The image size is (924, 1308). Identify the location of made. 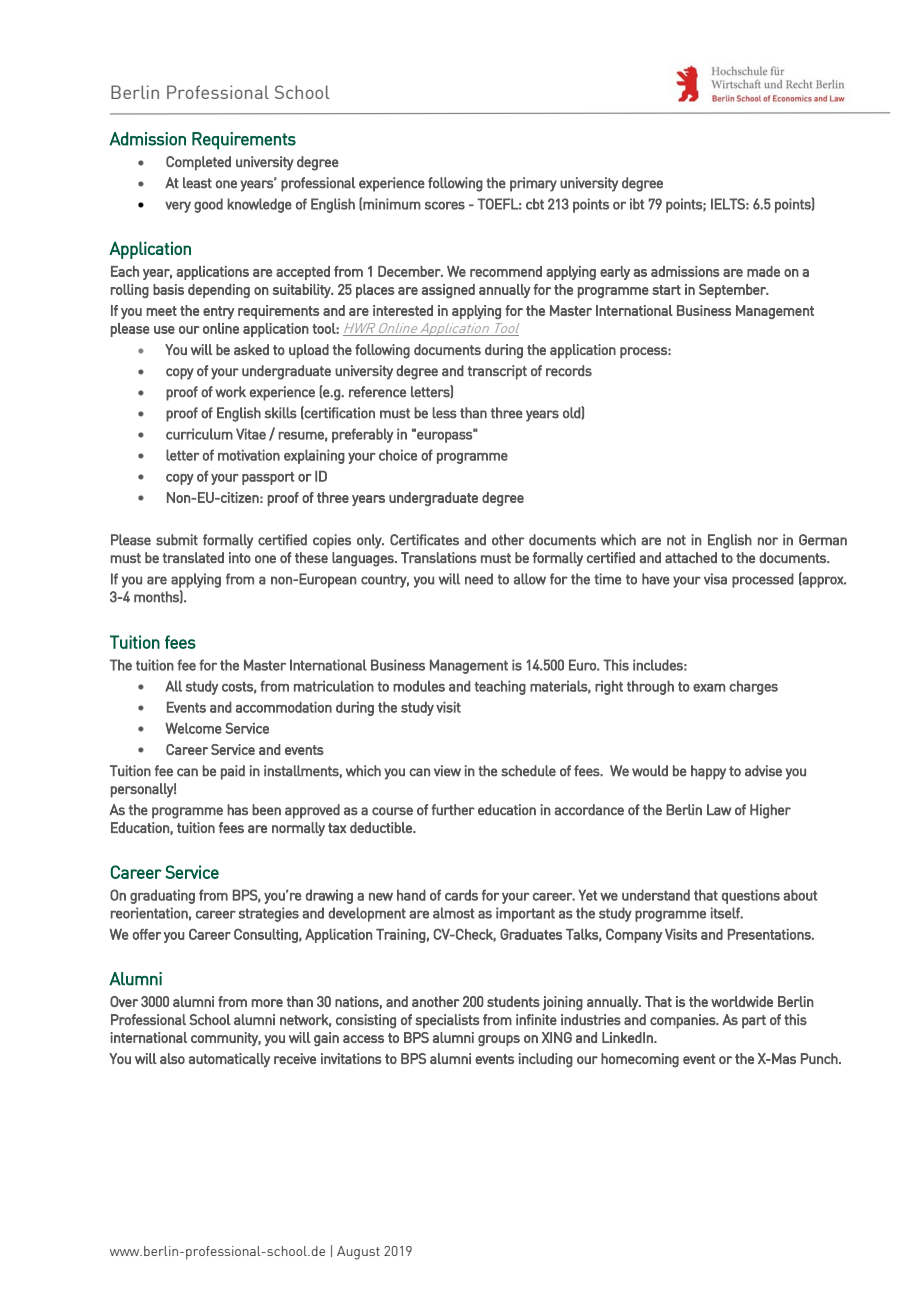
(763, 271).
